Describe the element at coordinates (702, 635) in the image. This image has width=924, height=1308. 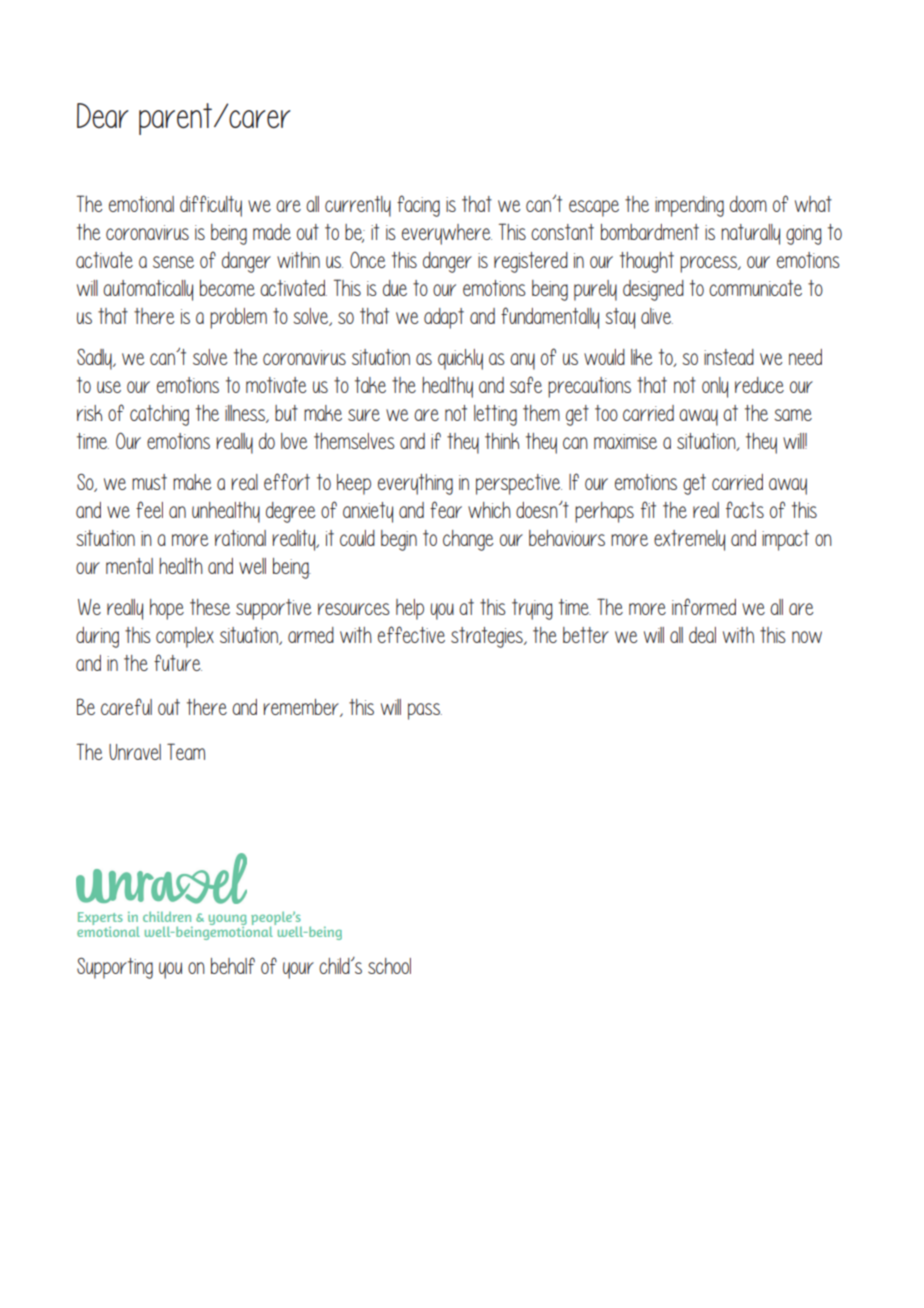
I see `deal` at that location.
